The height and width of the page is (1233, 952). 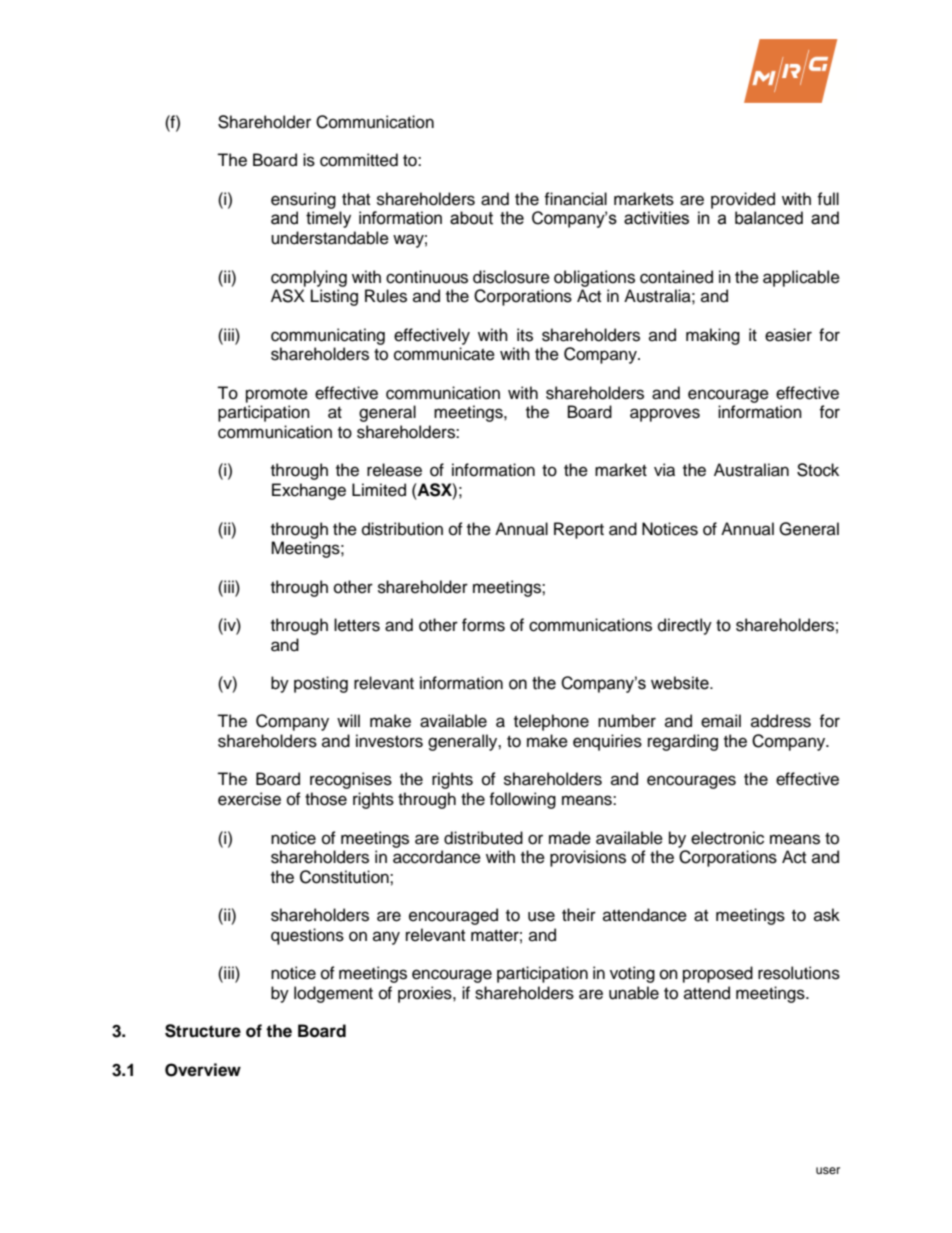 I want to click on posting, so click(x=321, y=684).
